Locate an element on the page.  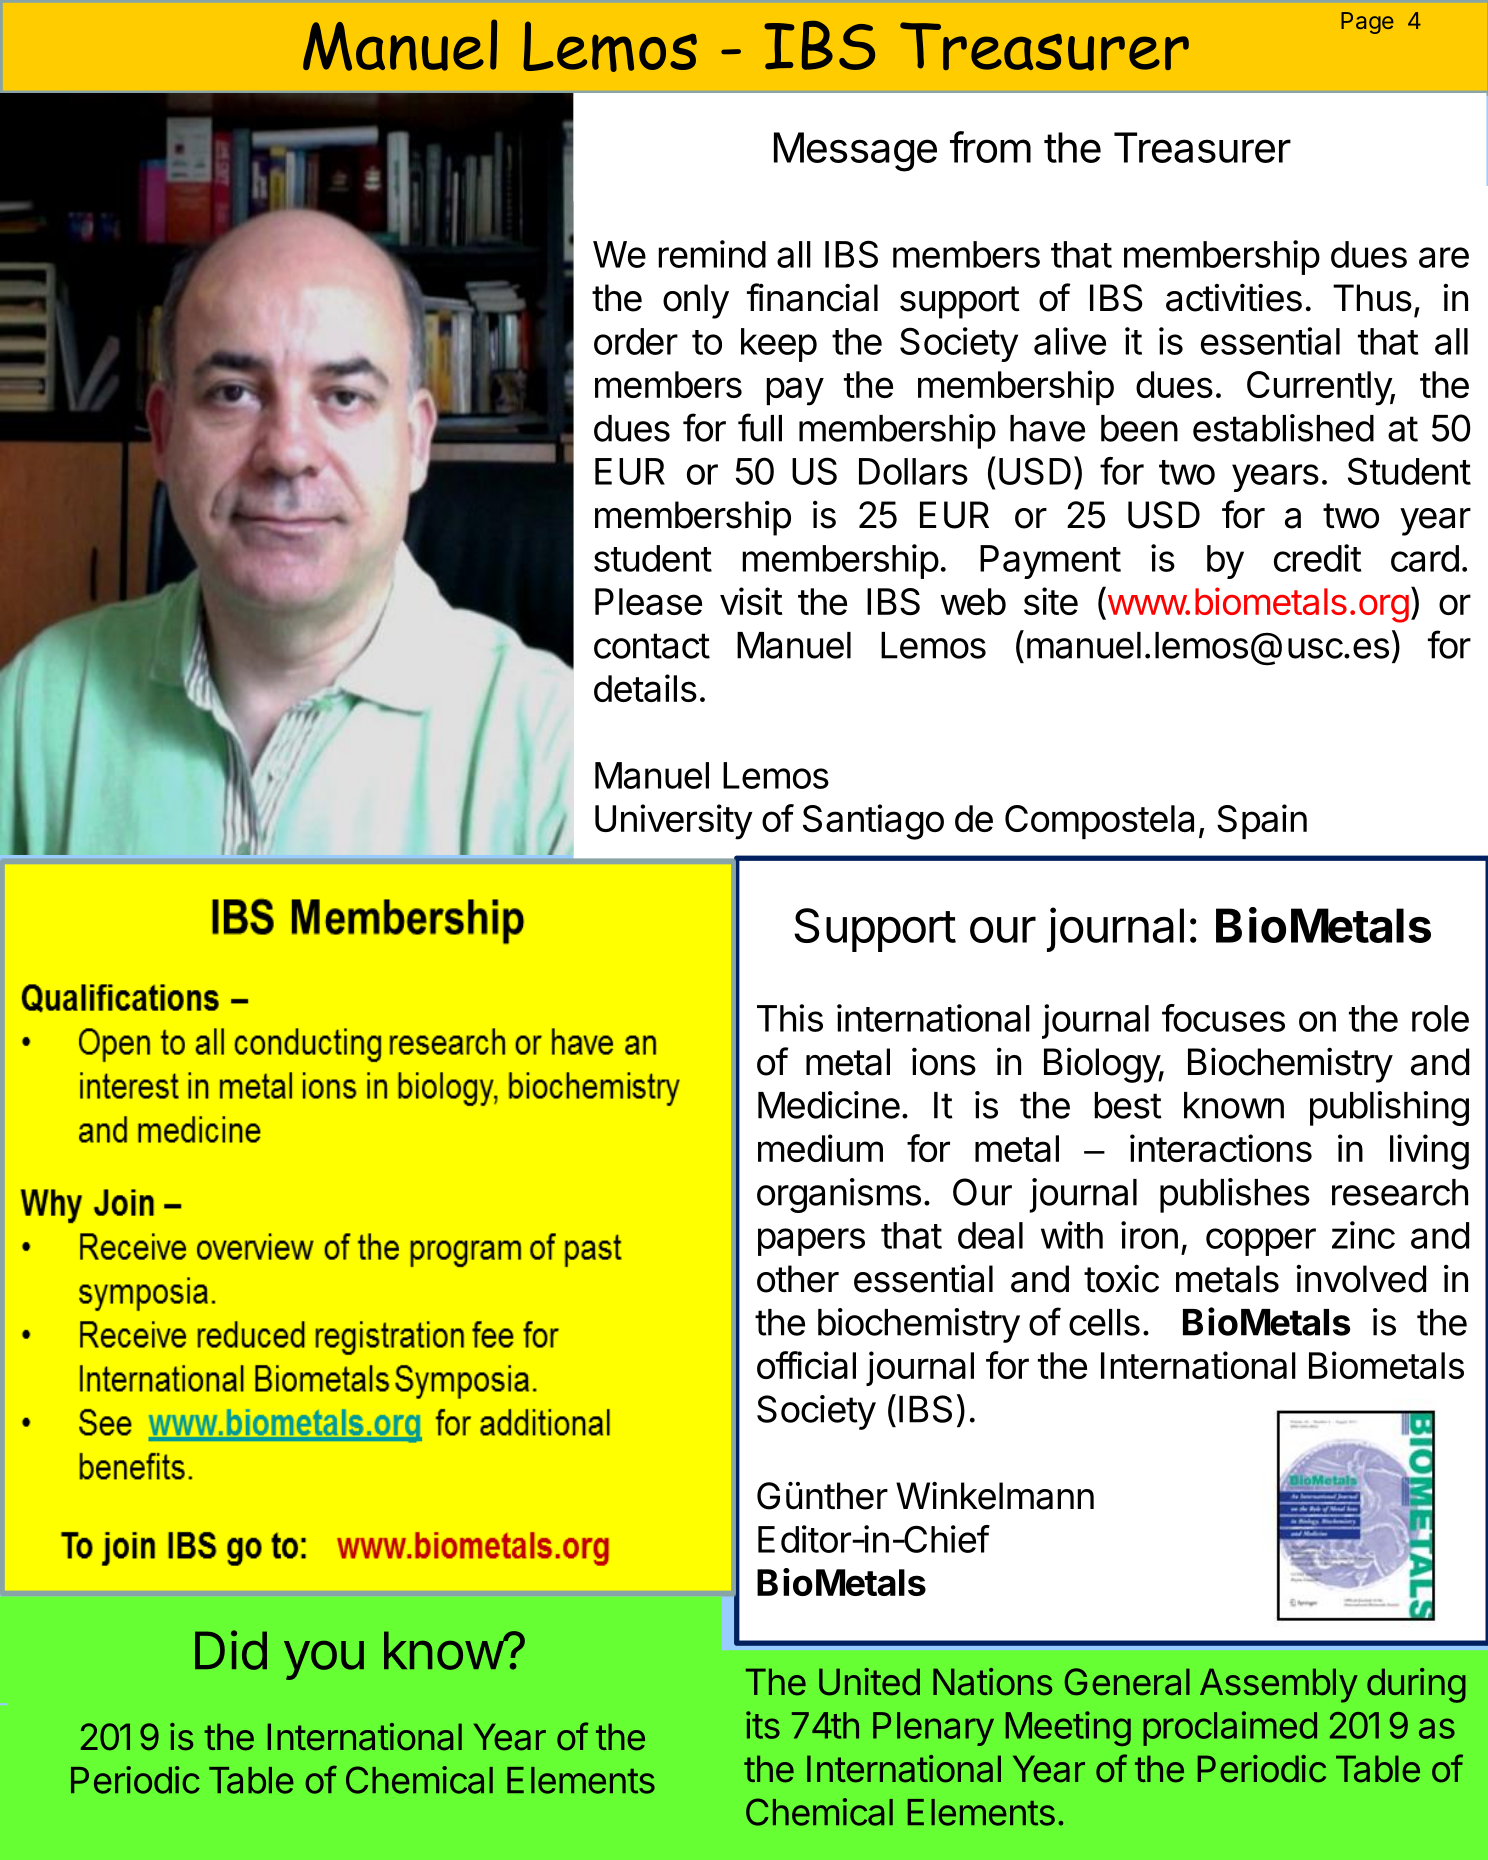
papers is located at coordinates (811, 1242).
